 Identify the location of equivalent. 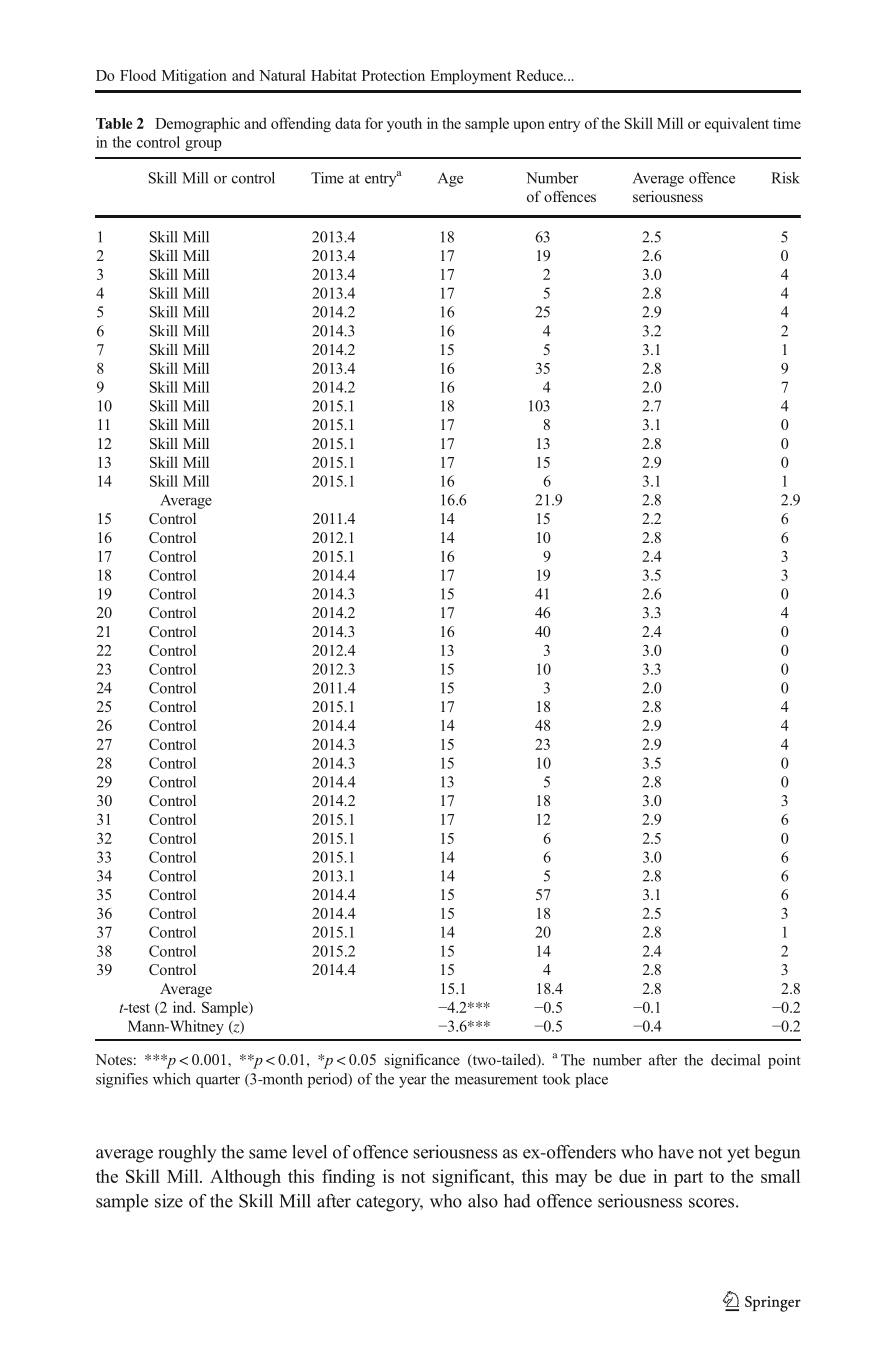
(737, 125).
